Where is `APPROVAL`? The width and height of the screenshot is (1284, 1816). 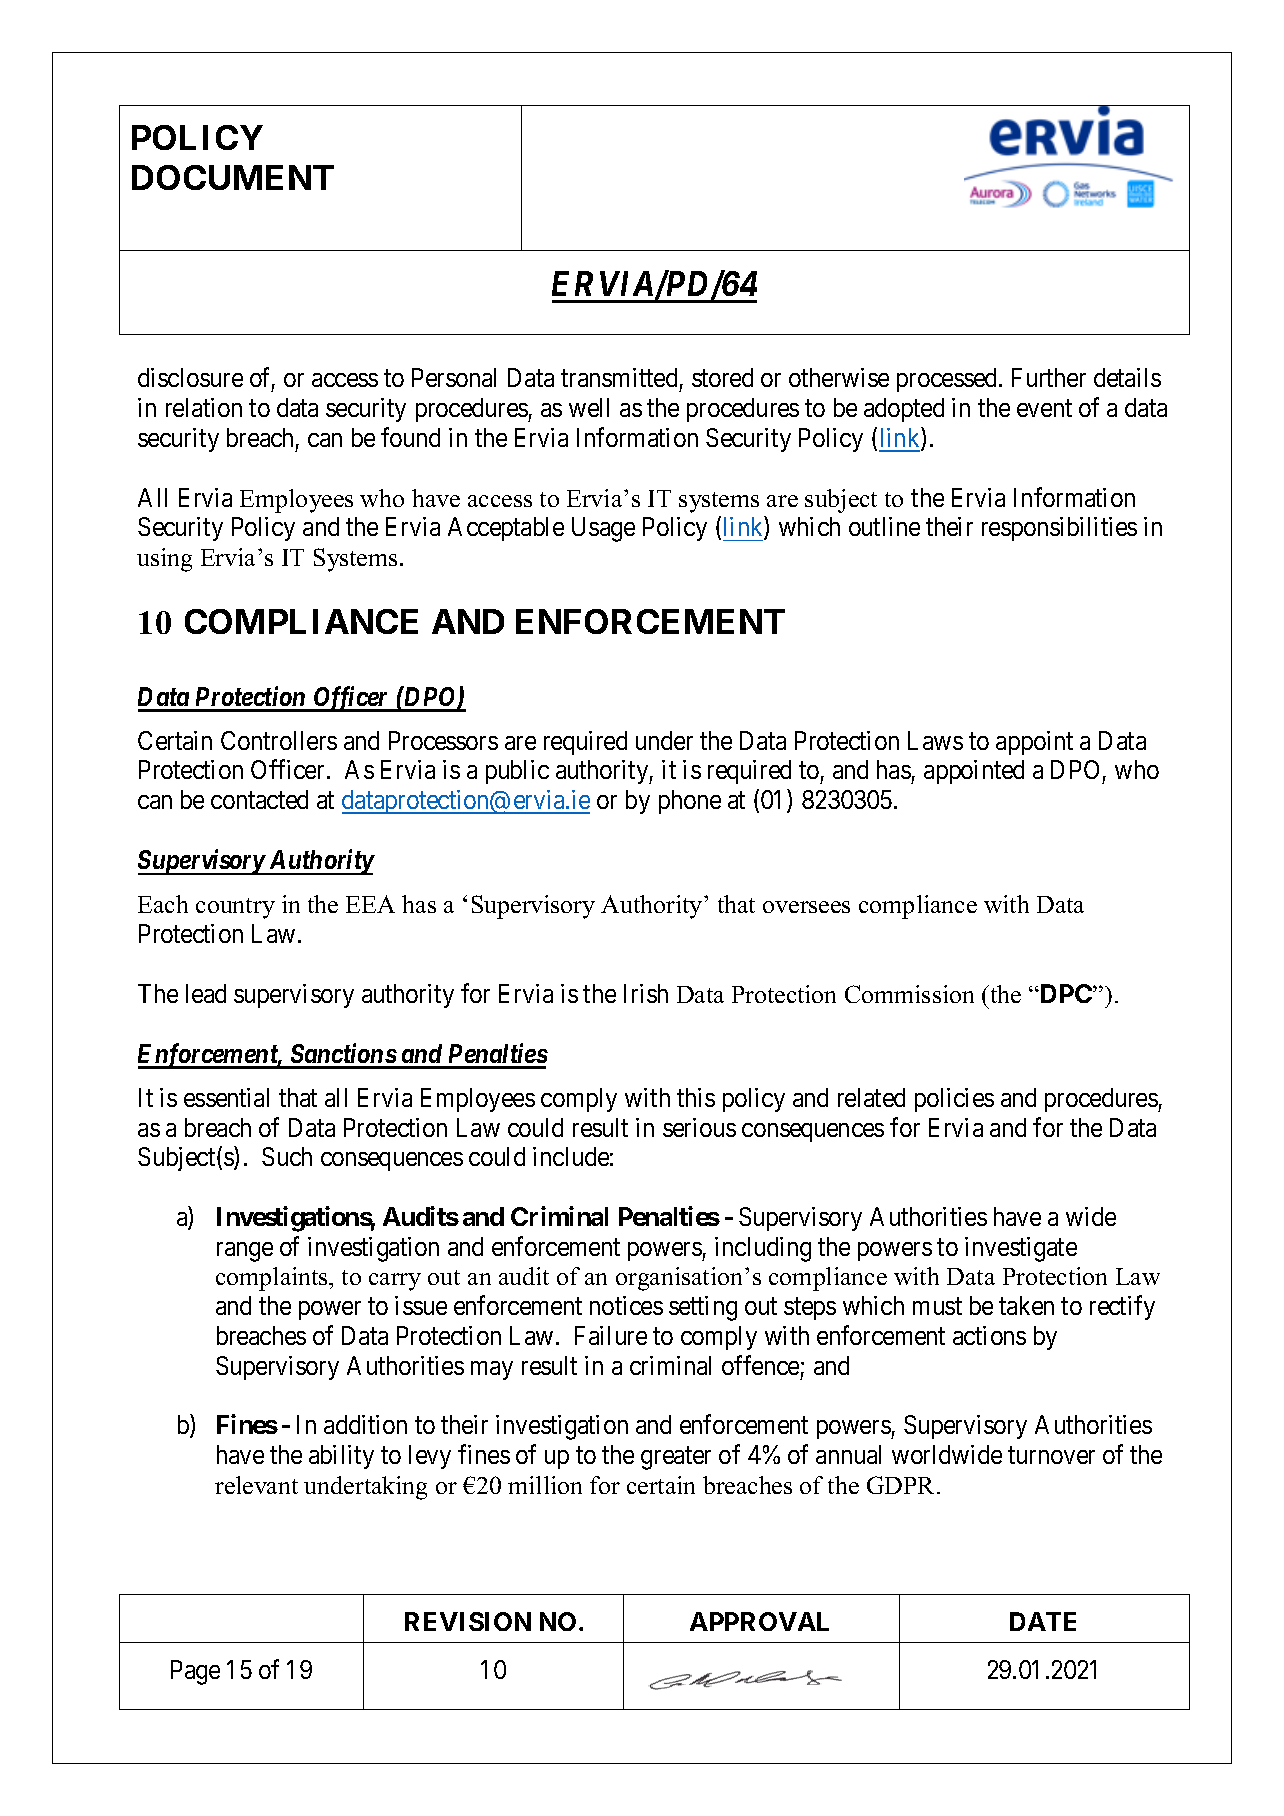
APPROVAL is located at coordinates (759, 1621).
